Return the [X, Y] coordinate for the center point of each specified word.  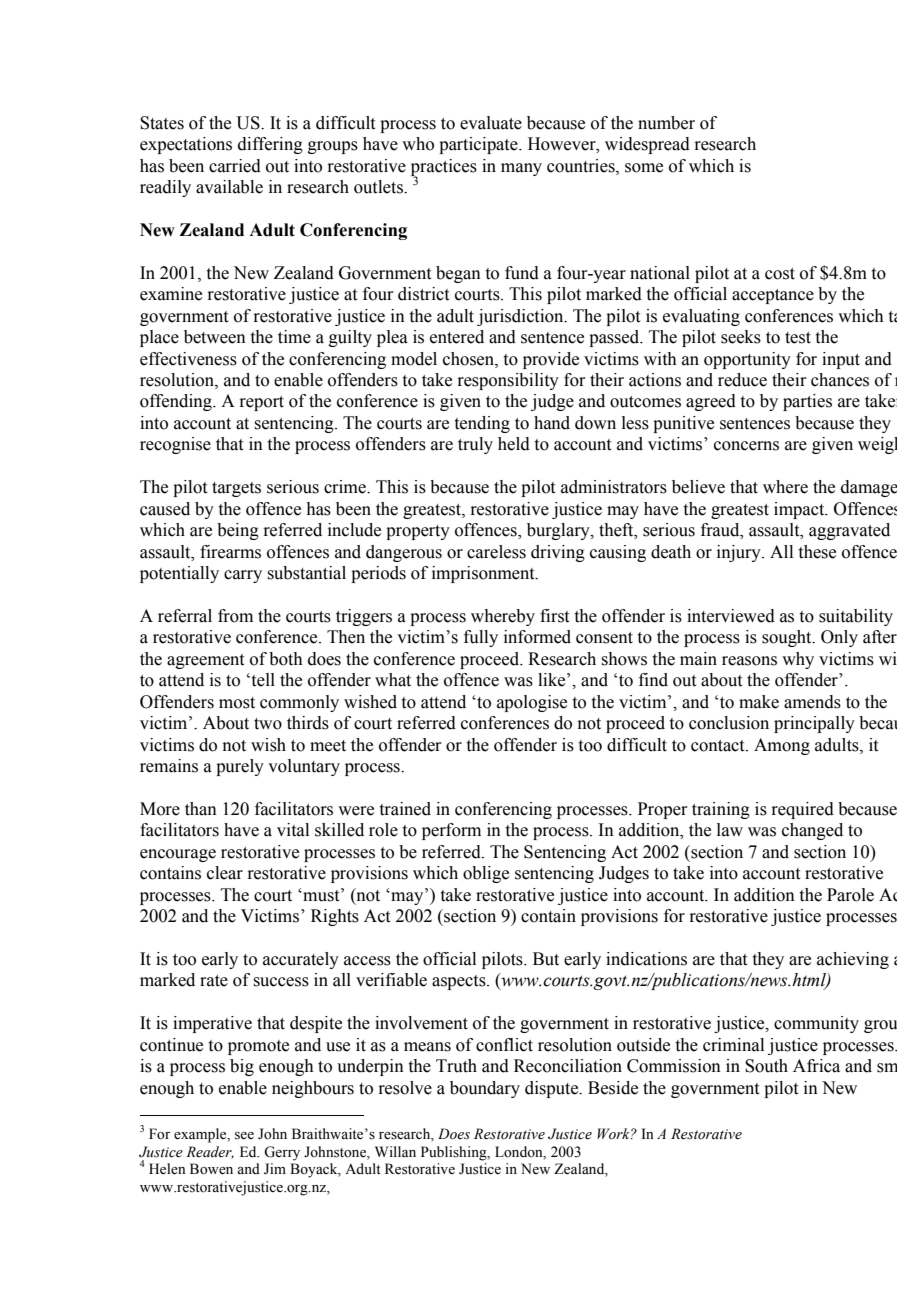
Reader [210, 1152]
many [521, 169]
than [201, 809]
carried [235, 166]
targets [236, 489]
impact [800, 510]
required [802, 810]
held [514, 444]
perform [451, 831]
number [666, 123]
